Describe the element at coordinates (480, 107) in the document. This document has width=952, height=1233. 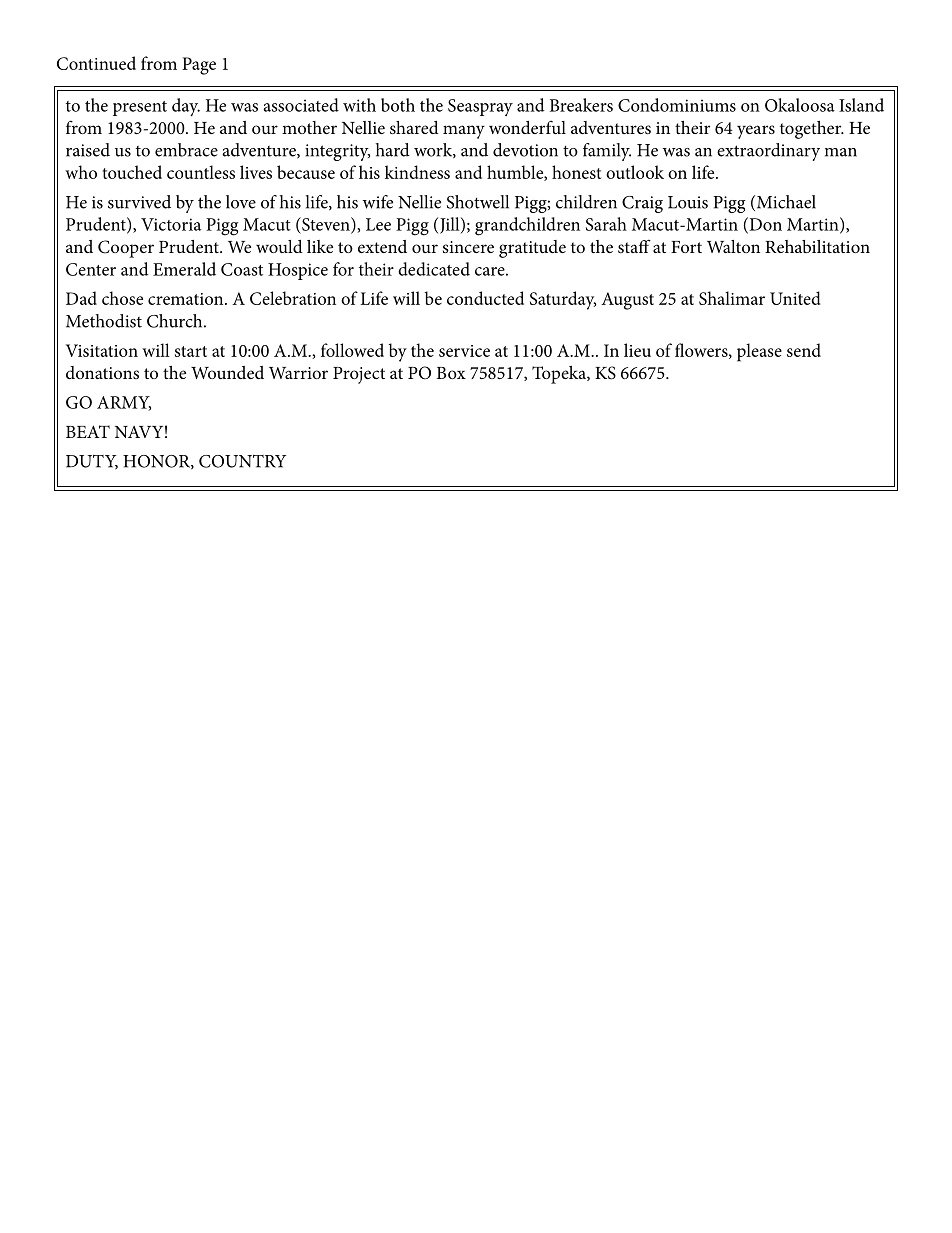
I see `Seaspray` at that location.
